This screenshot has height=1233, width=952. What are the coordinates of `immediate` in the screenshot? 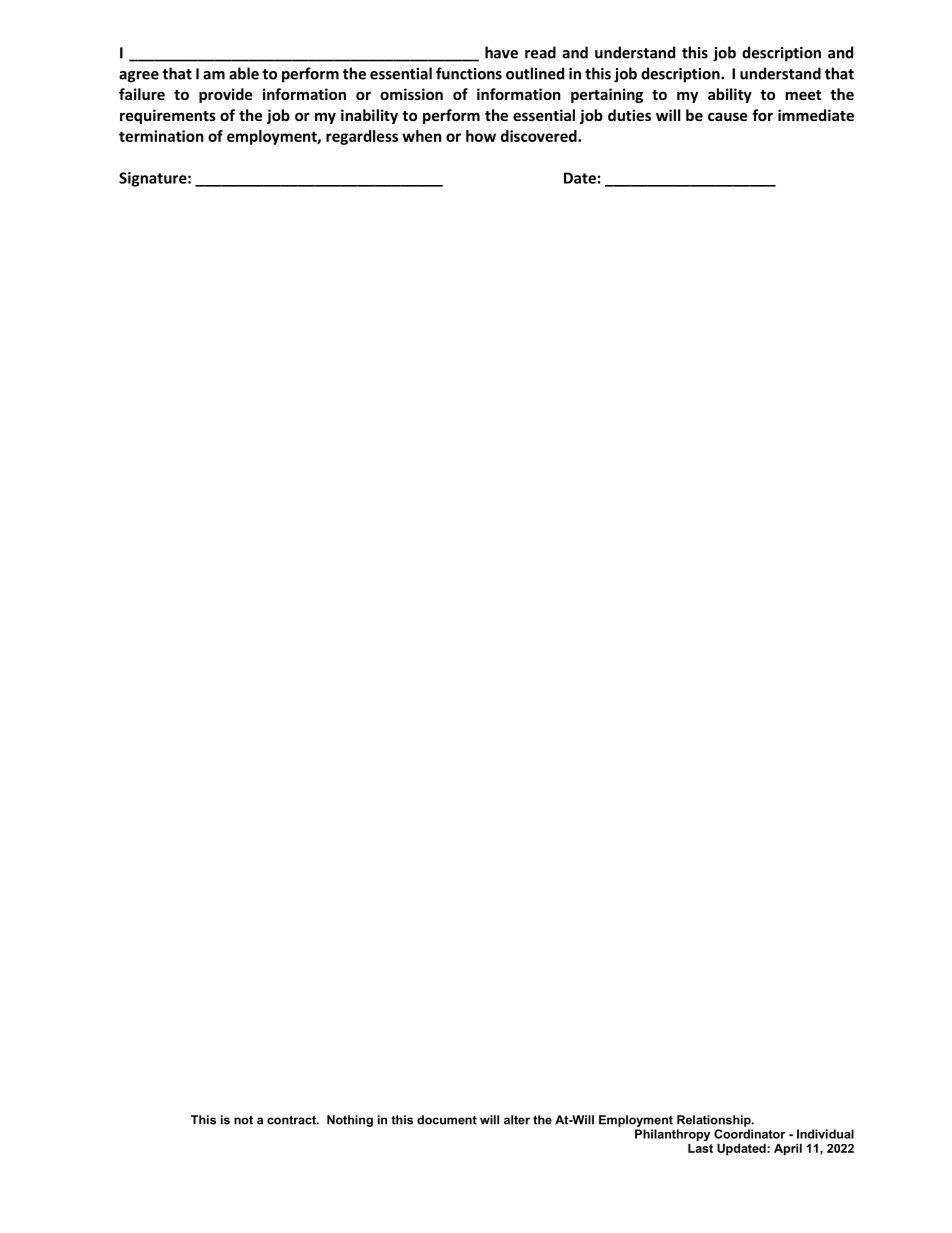 It's located at (816, 115).
